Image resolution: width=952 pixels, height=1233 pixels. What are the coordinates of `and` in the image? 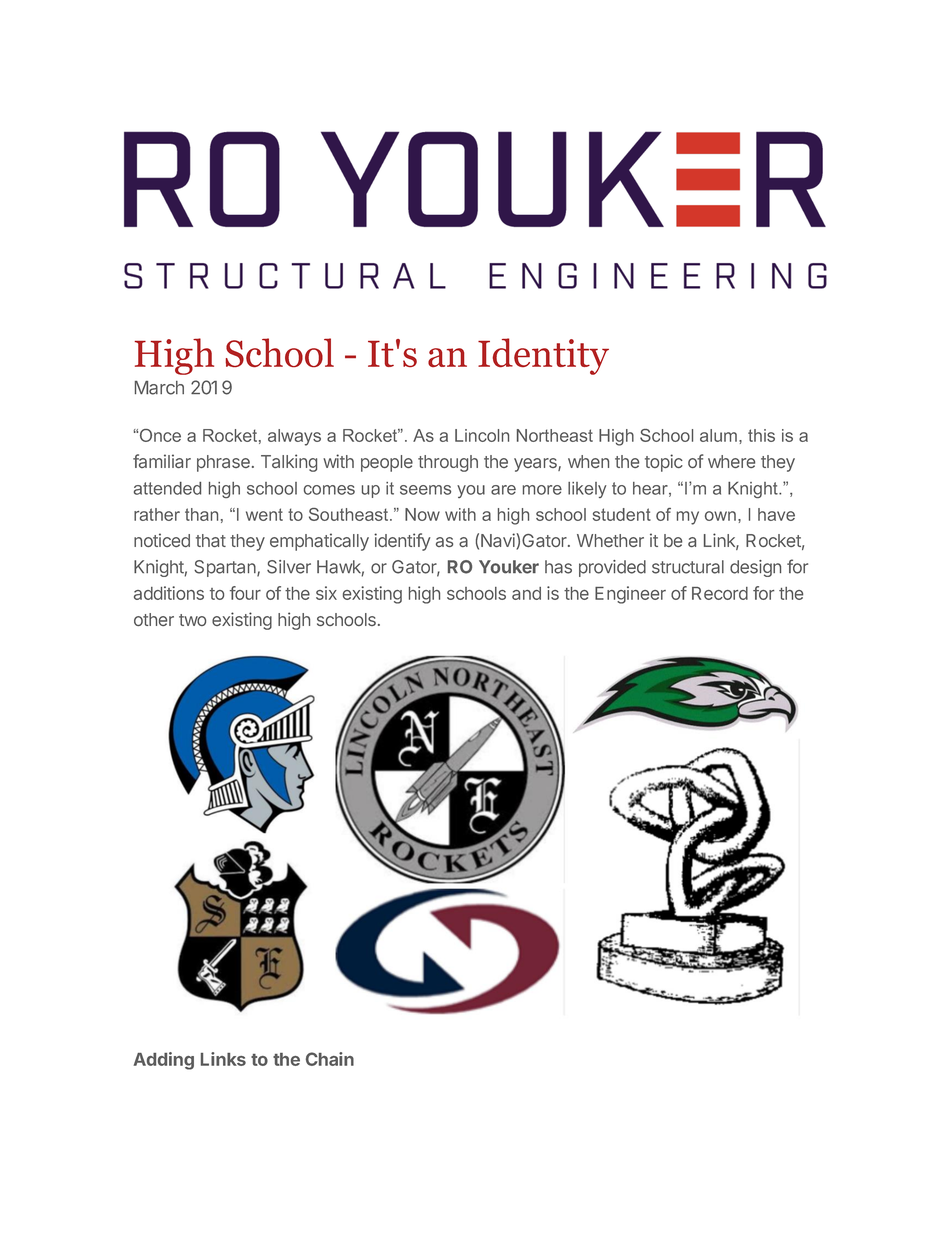 It's located at (526, 593).
